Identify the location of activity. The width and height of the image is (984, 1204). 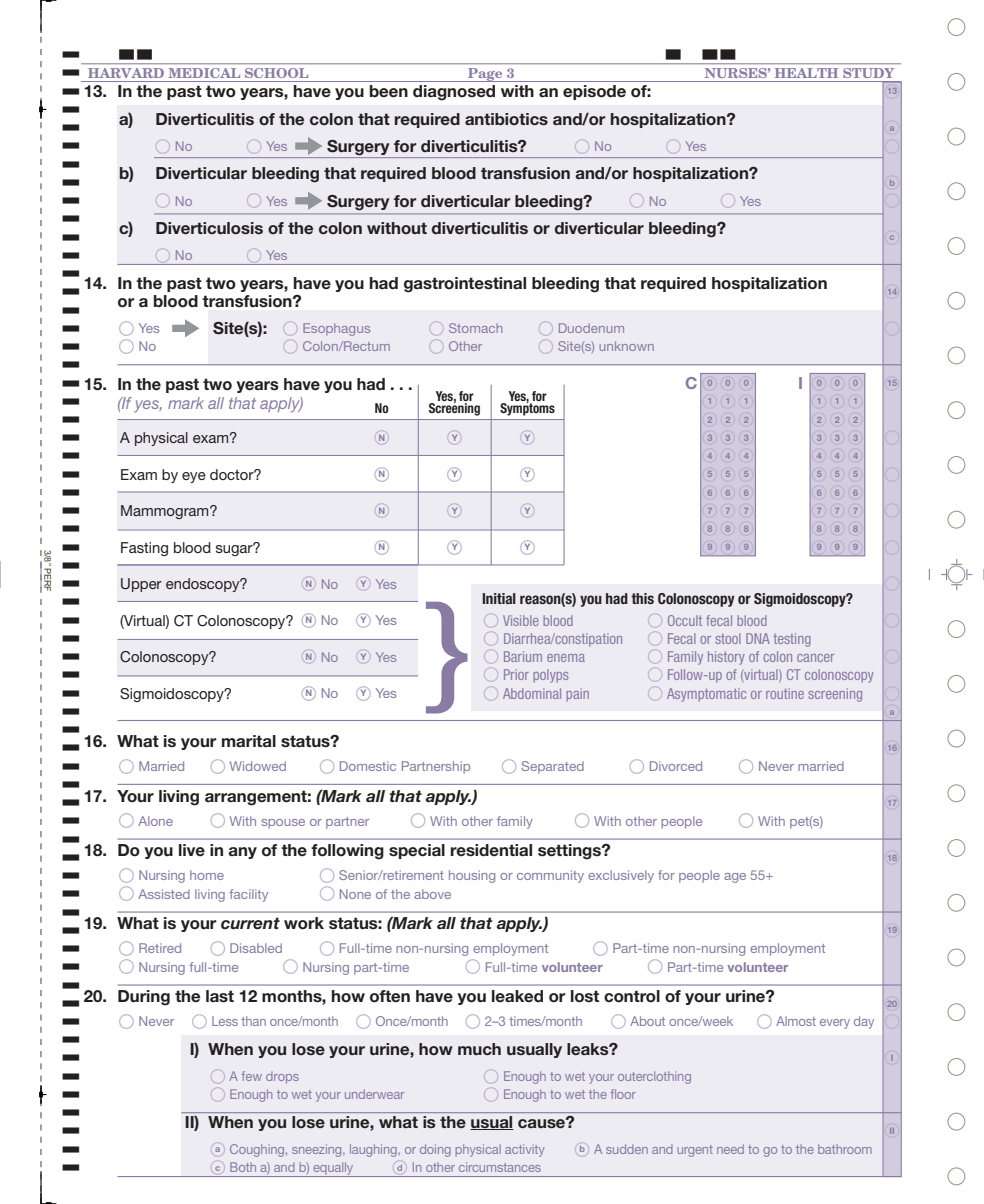
(525, 1150).
